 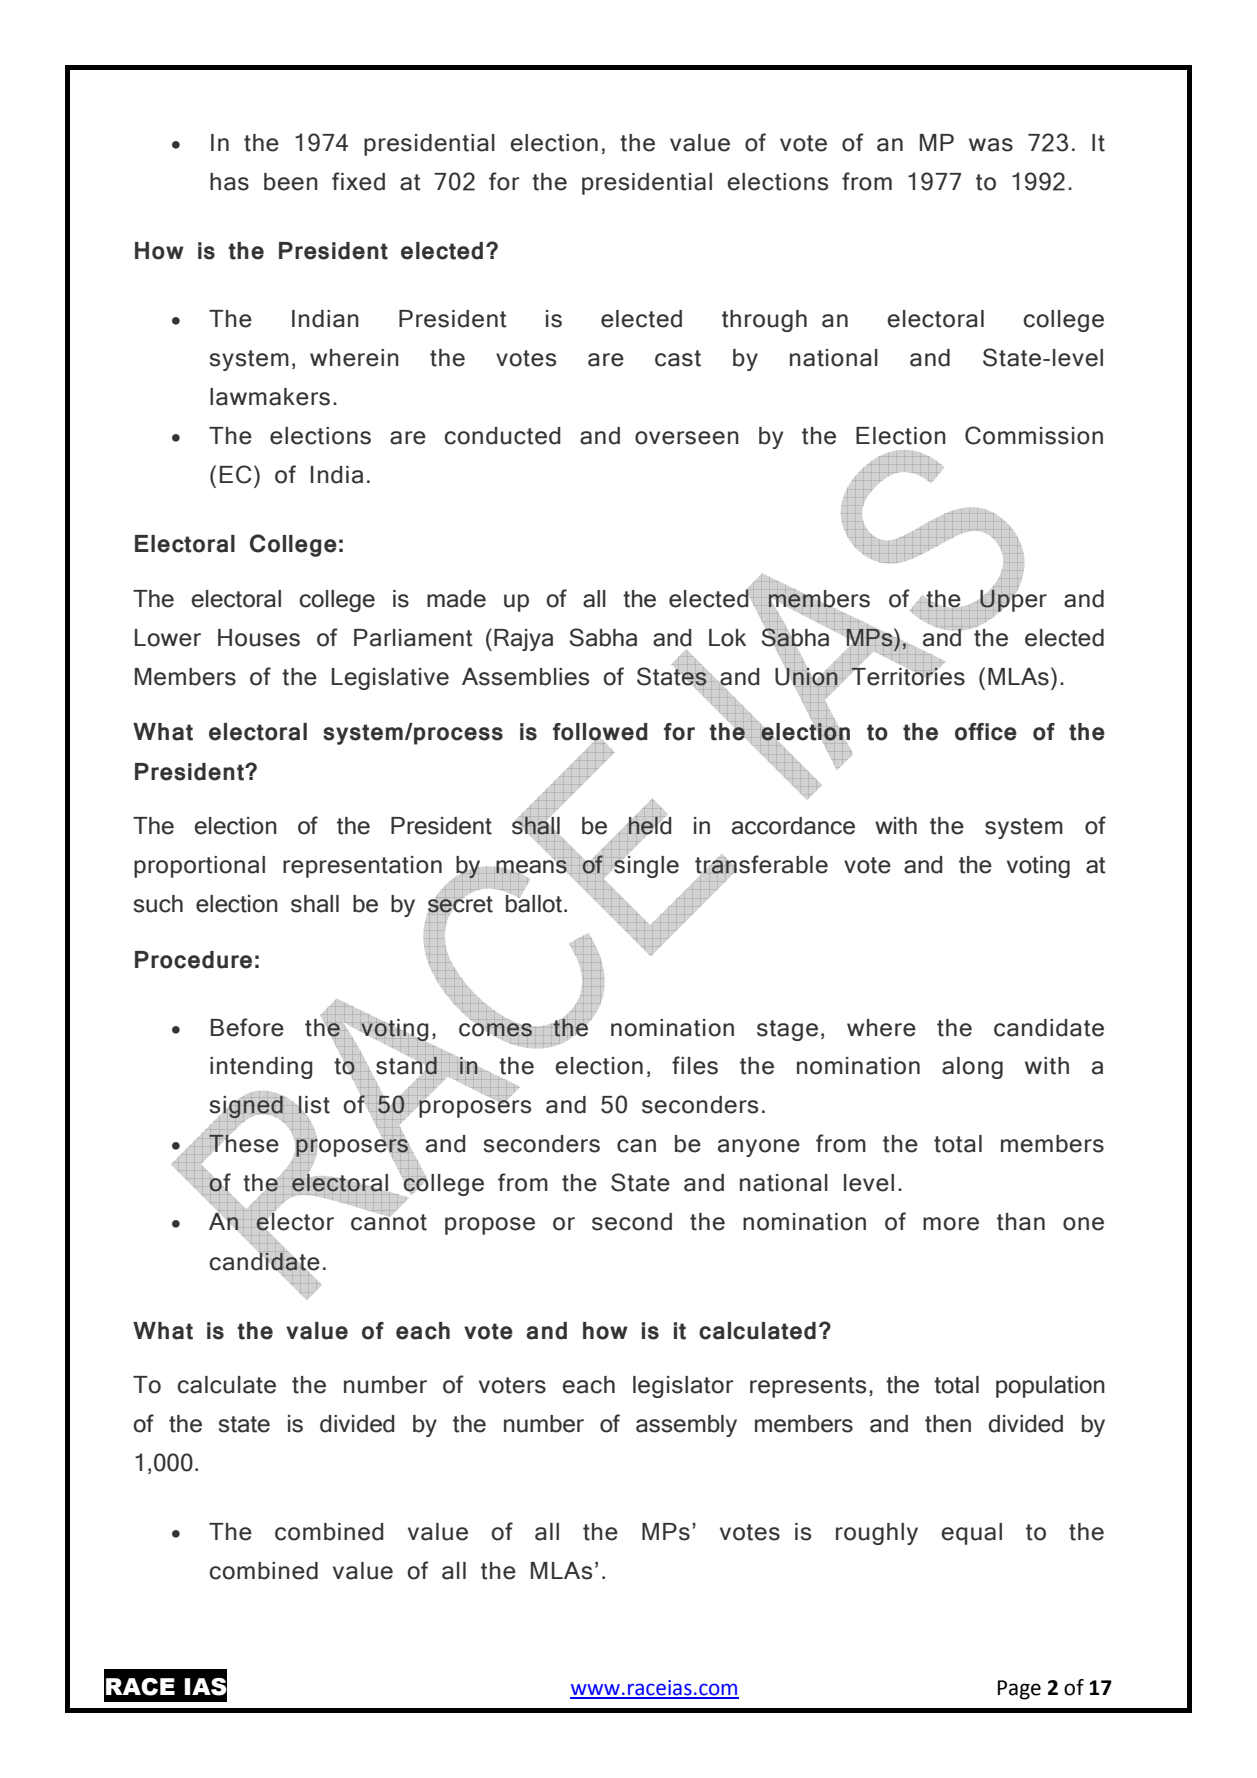 I want to click on These, so click(x=243, y=1144).
